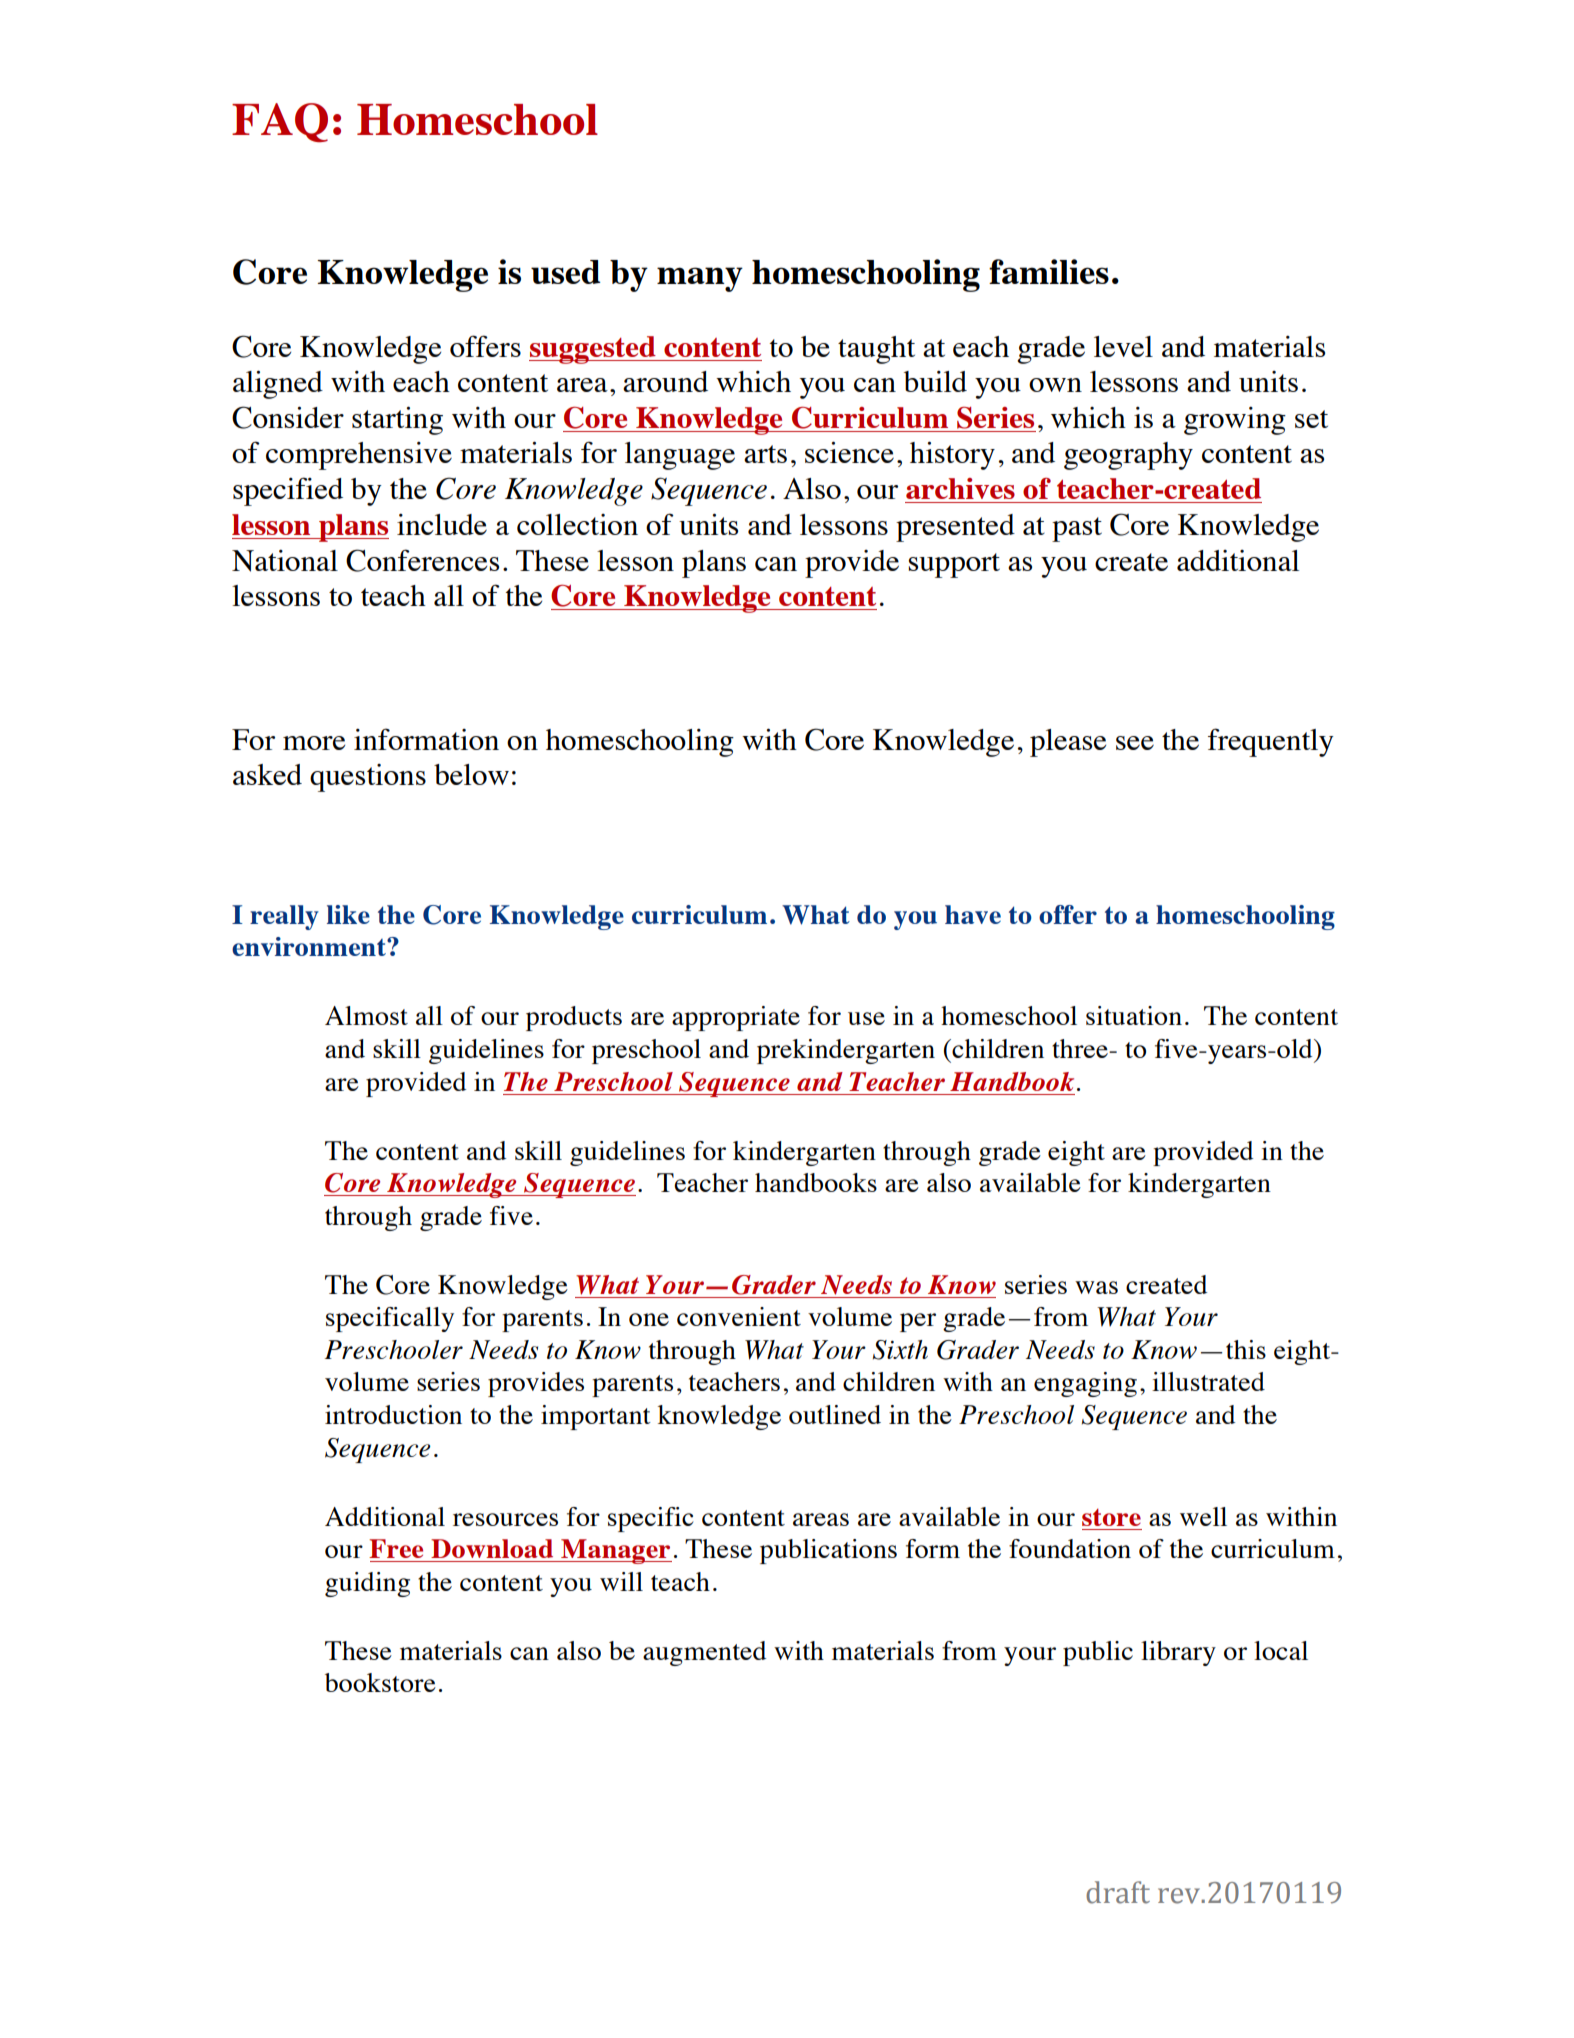 This screenshot has width=1574, height=2038. Describe the element at coordinates (367, 1584) in the screenshot. I see `guiding` at that location.
